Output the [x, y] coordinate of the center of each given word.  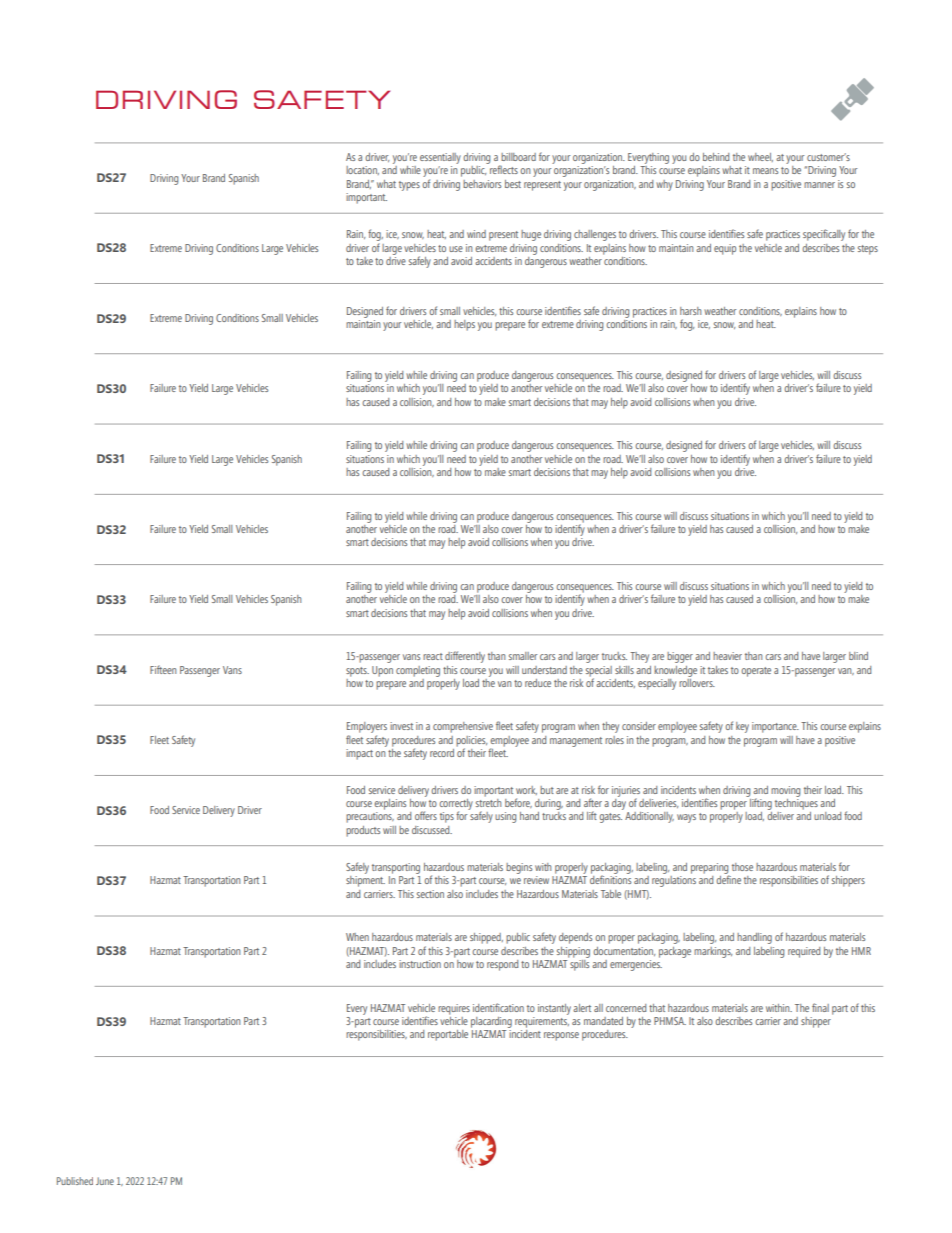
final [820, 1007]
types [409, 186]
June [105, 1181]
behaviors [482, 184]
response [561, 1036]
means [765, 171]
